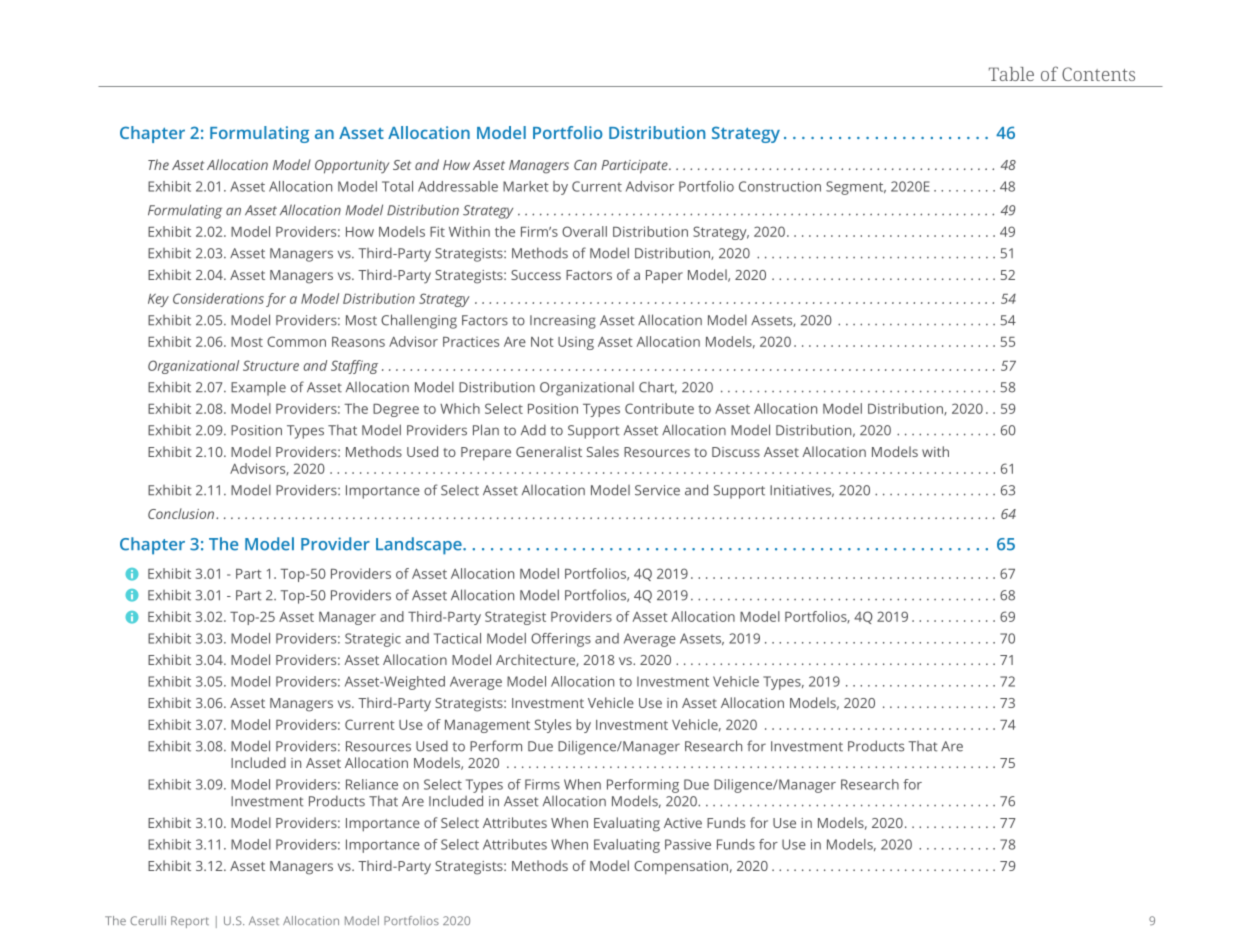  What do you see at coordinates (683, 823) in the screenshot?
I see `Active` at bounding box center [683, 823].
